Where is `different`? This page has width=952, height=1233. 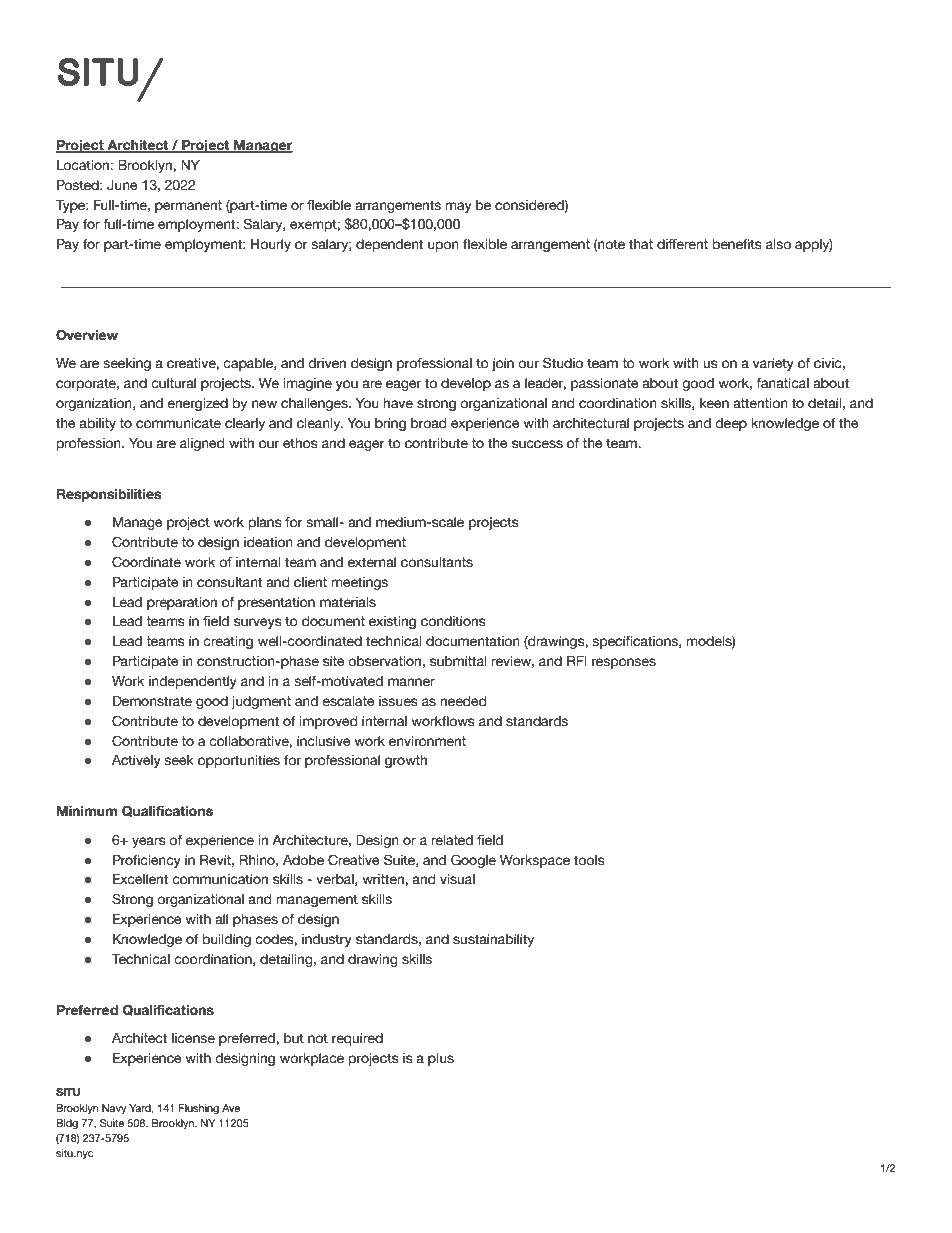
different is located at coordinates (682, 244).
